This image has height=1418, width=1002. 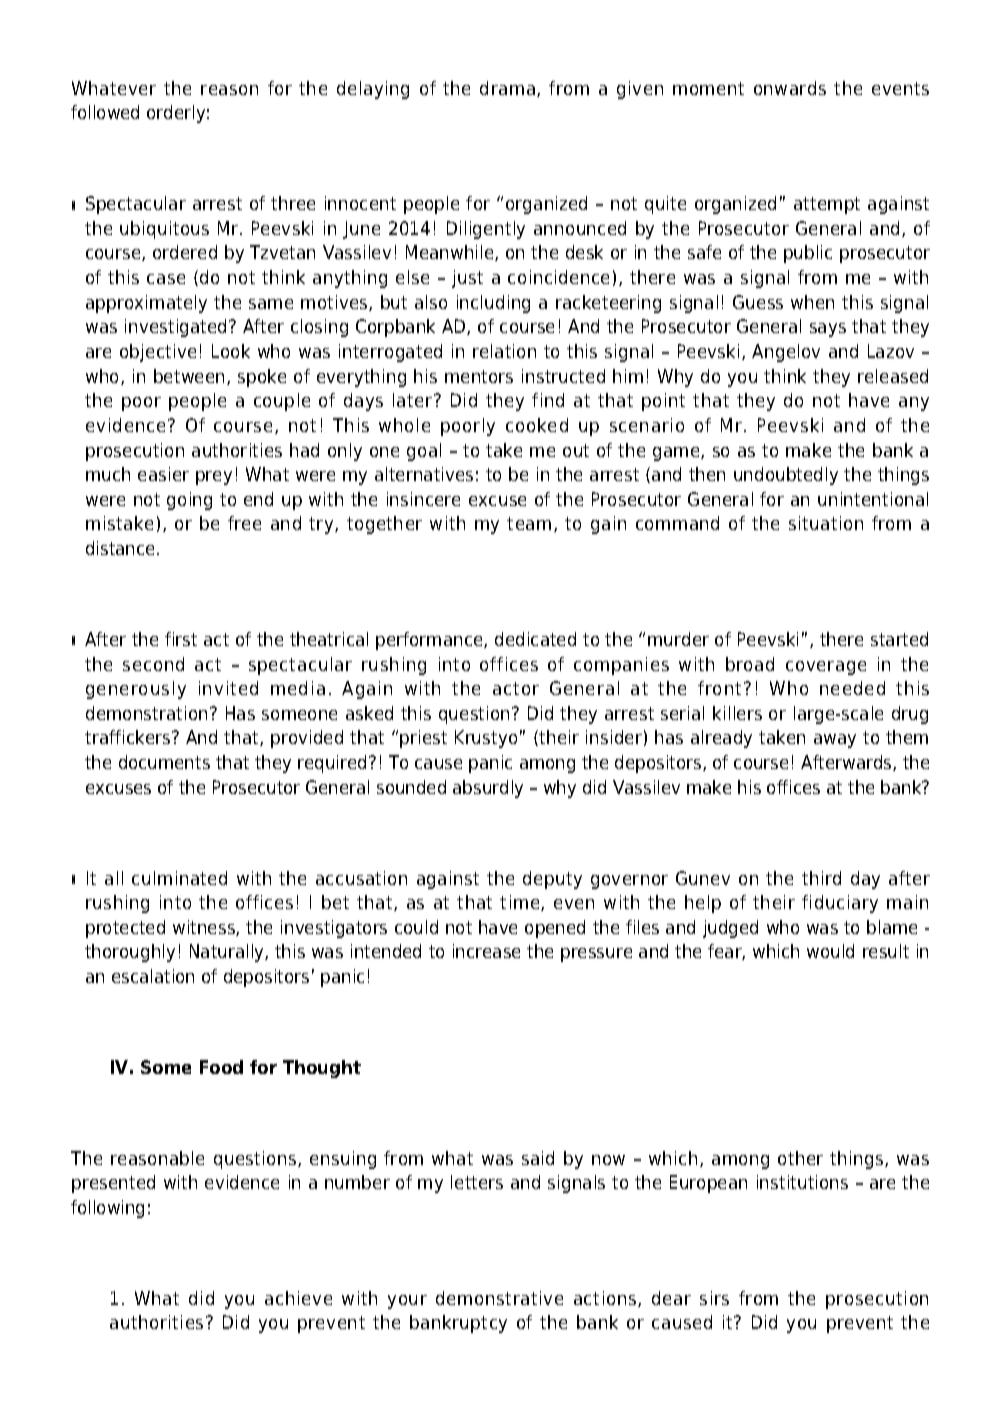 I want to click on actor, so click(x=516, y=688).
